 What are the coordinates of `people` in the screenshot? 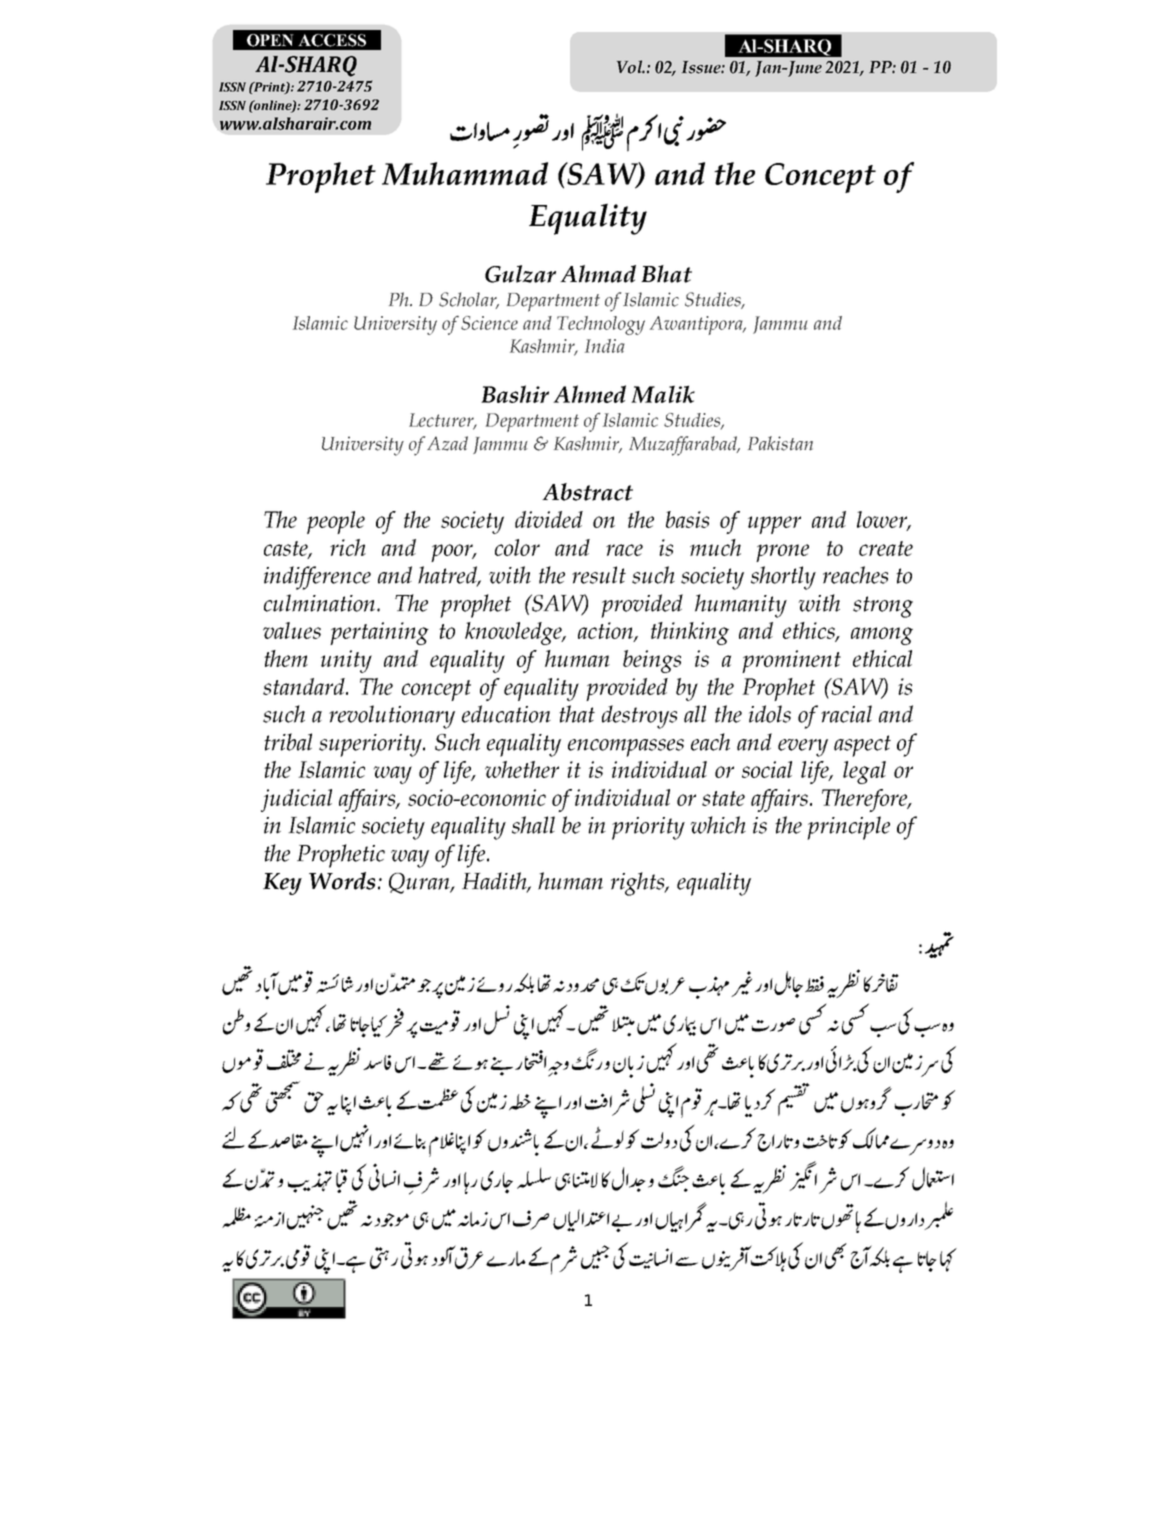 It's located at (336, 522).
